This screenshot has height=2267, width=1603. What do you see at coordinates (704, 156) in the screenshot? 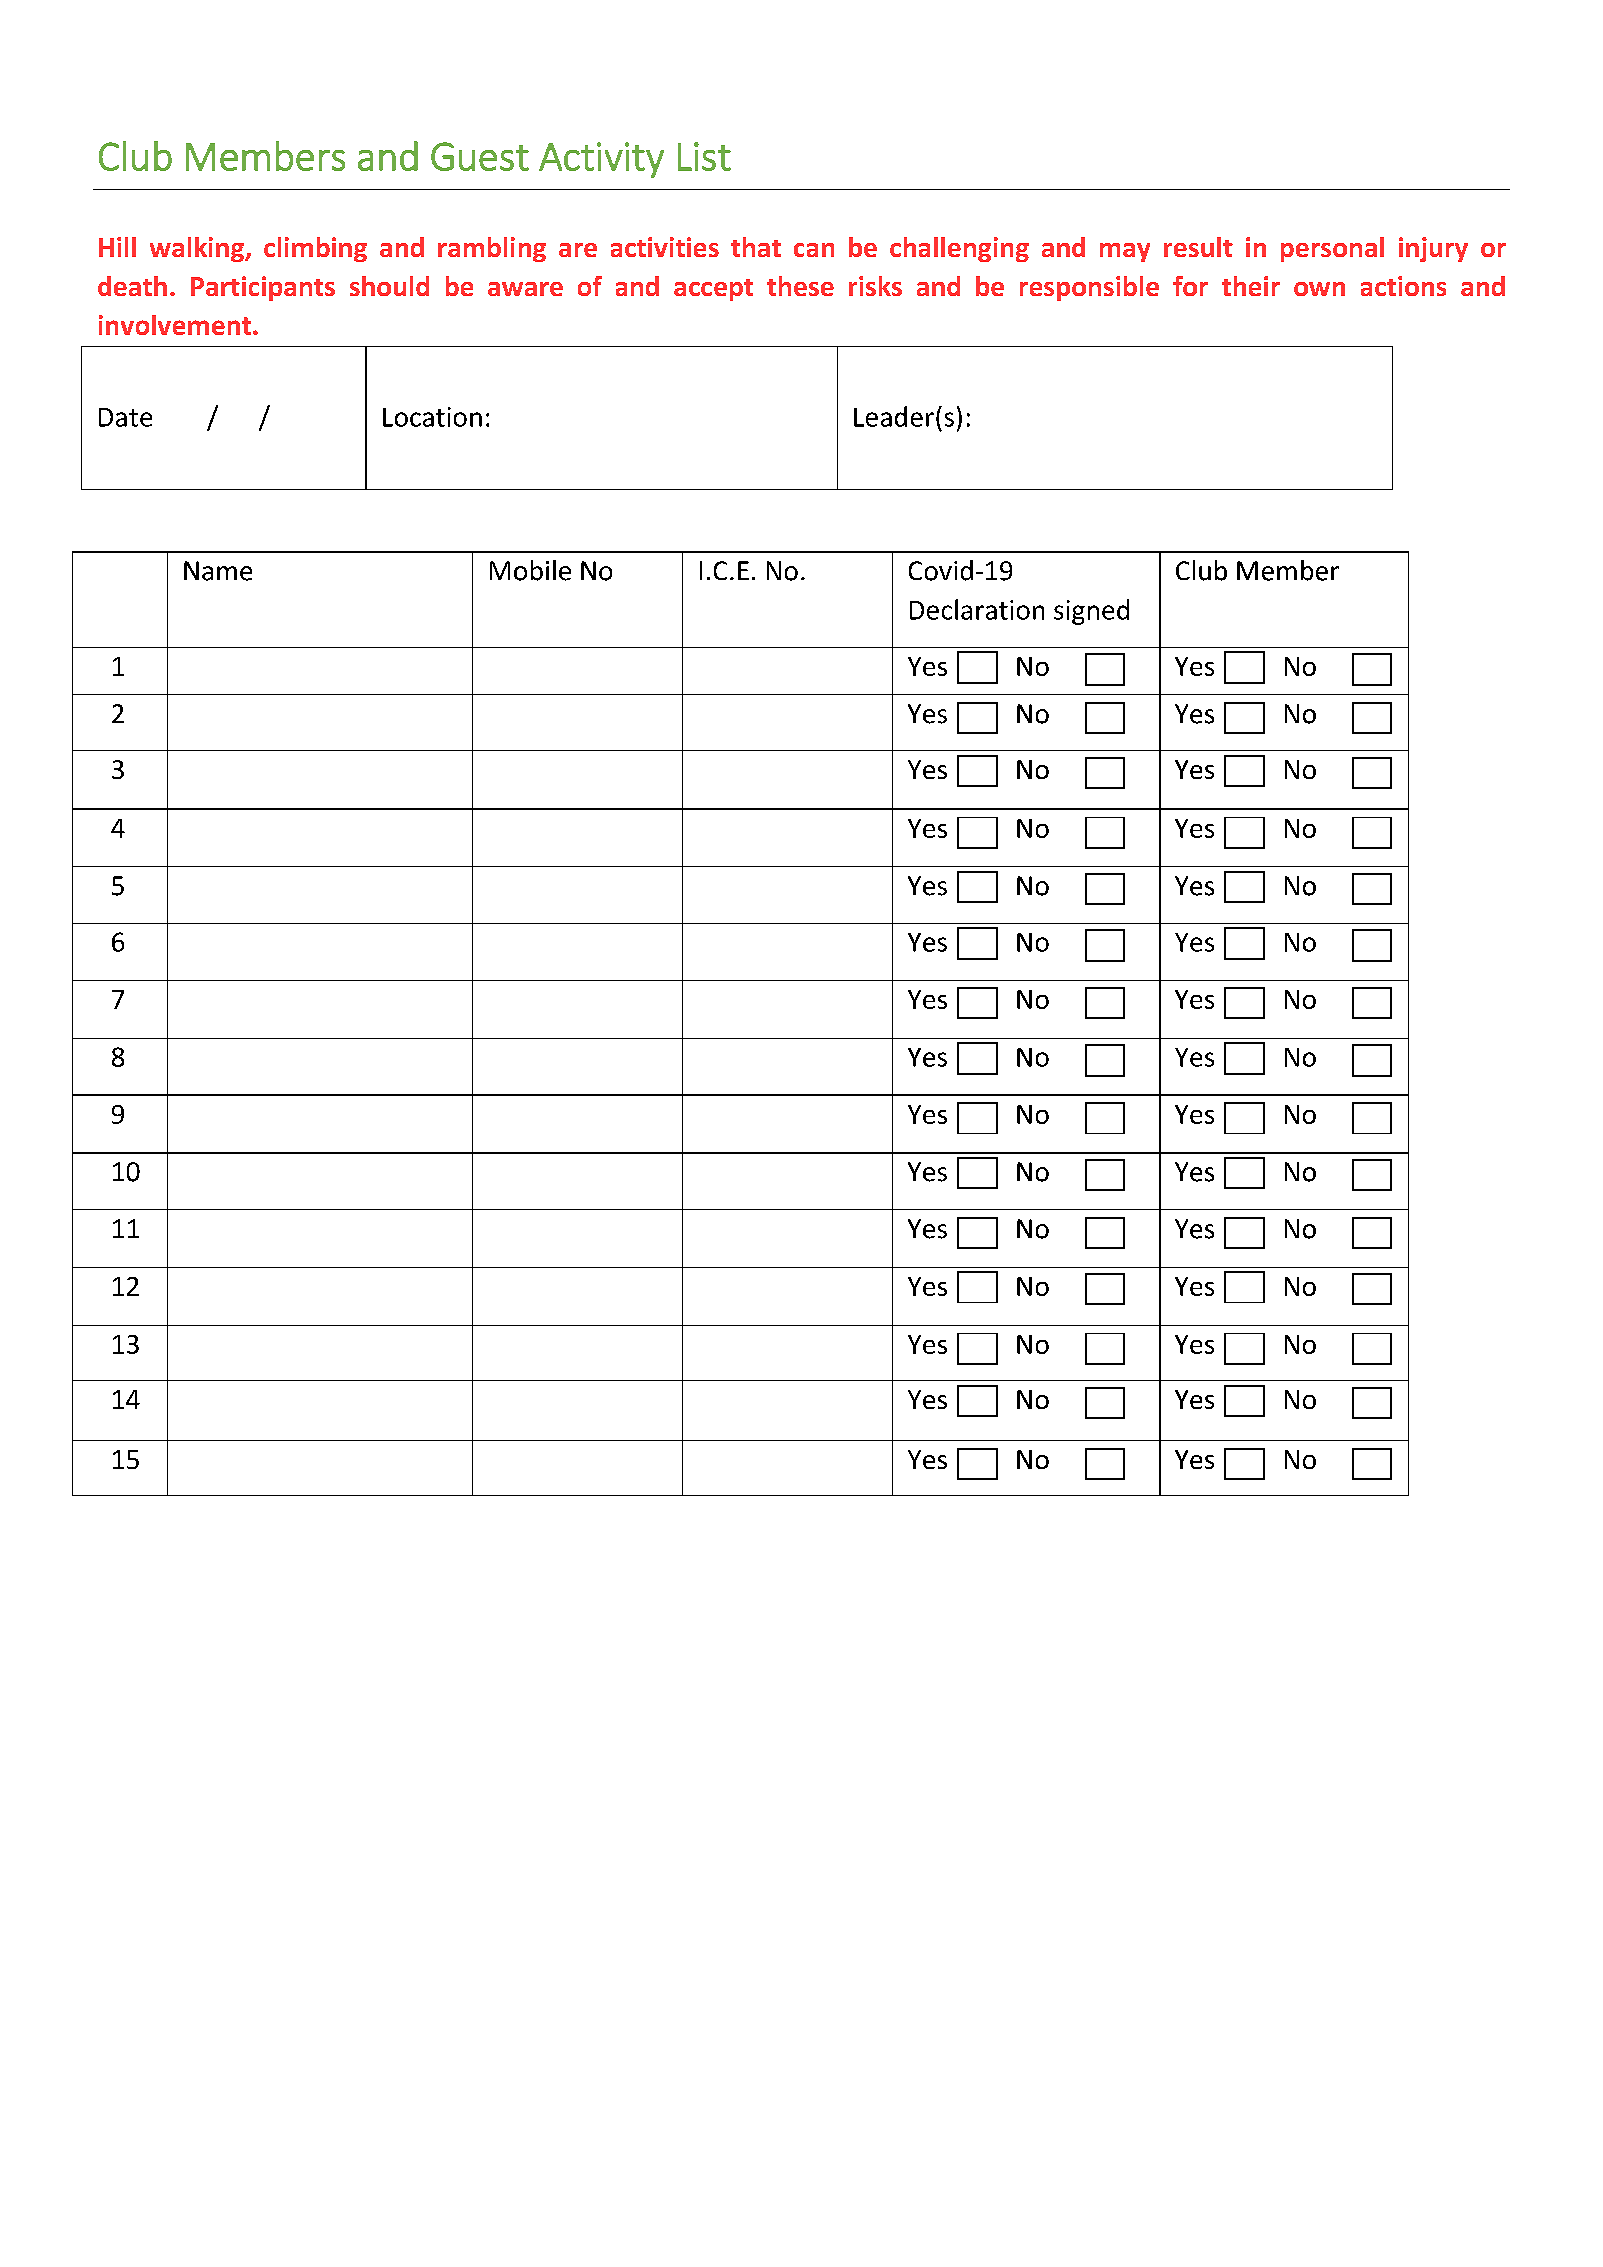
I see `List` at bounding box center [704, 156].
